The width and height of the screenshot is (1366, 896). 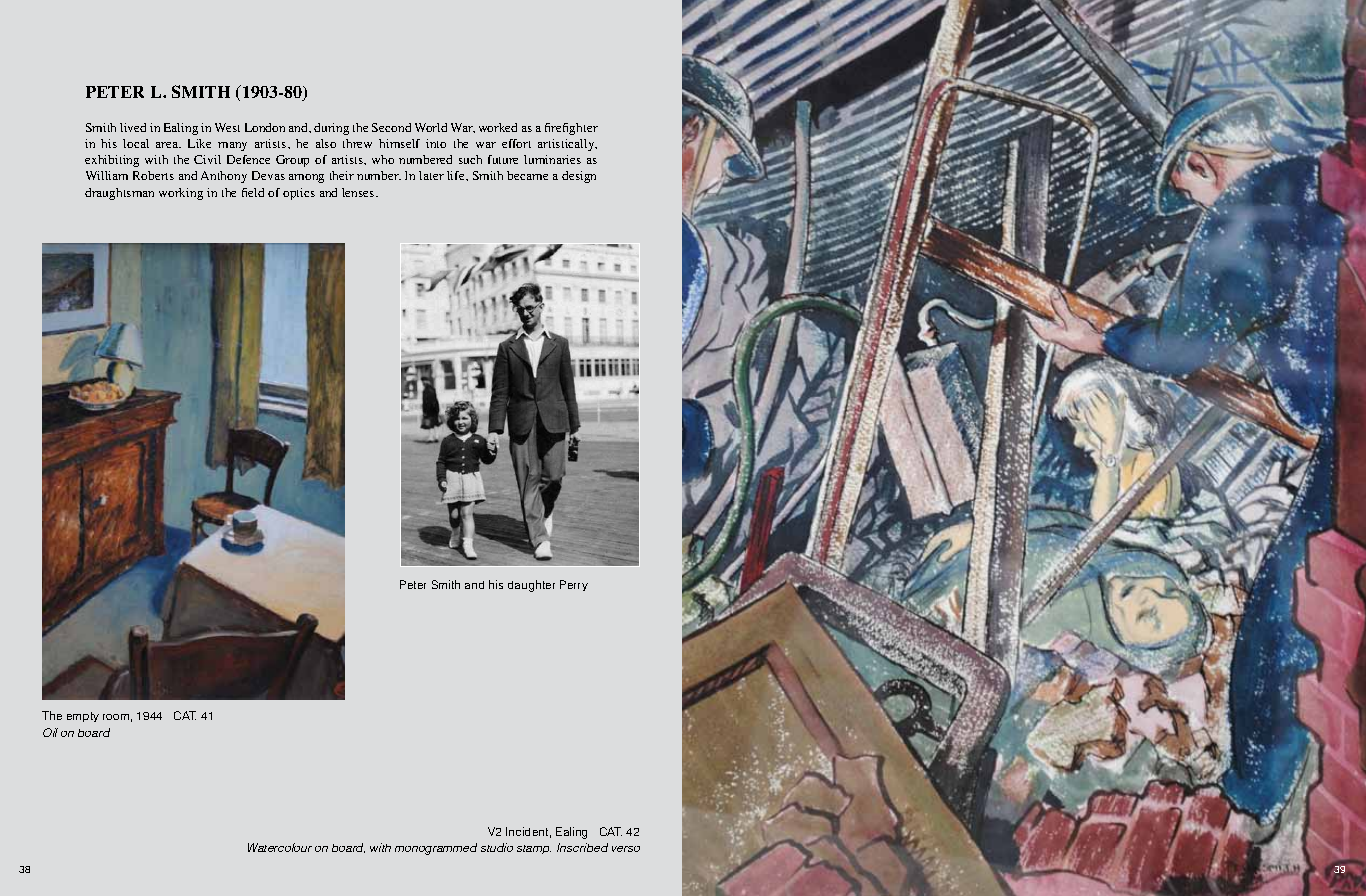 What do you see at coordinates (582, 847) in the screenshot?
I see `Inscribed` at bounding box center [582, 847].
